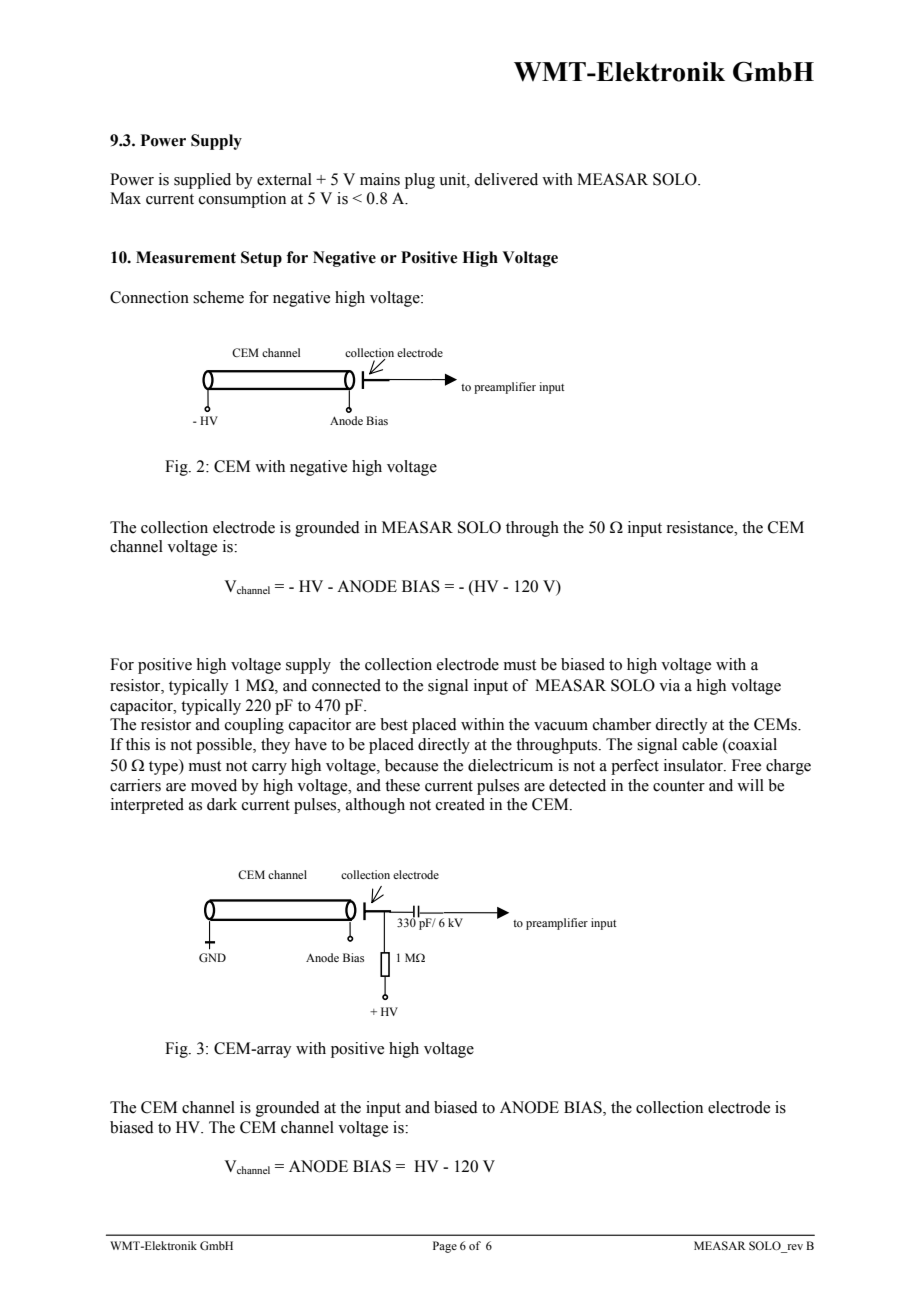 Image resolution: width=924 pixels, height=1308 pixels. I want to click on Page, so click(445, 1247).
